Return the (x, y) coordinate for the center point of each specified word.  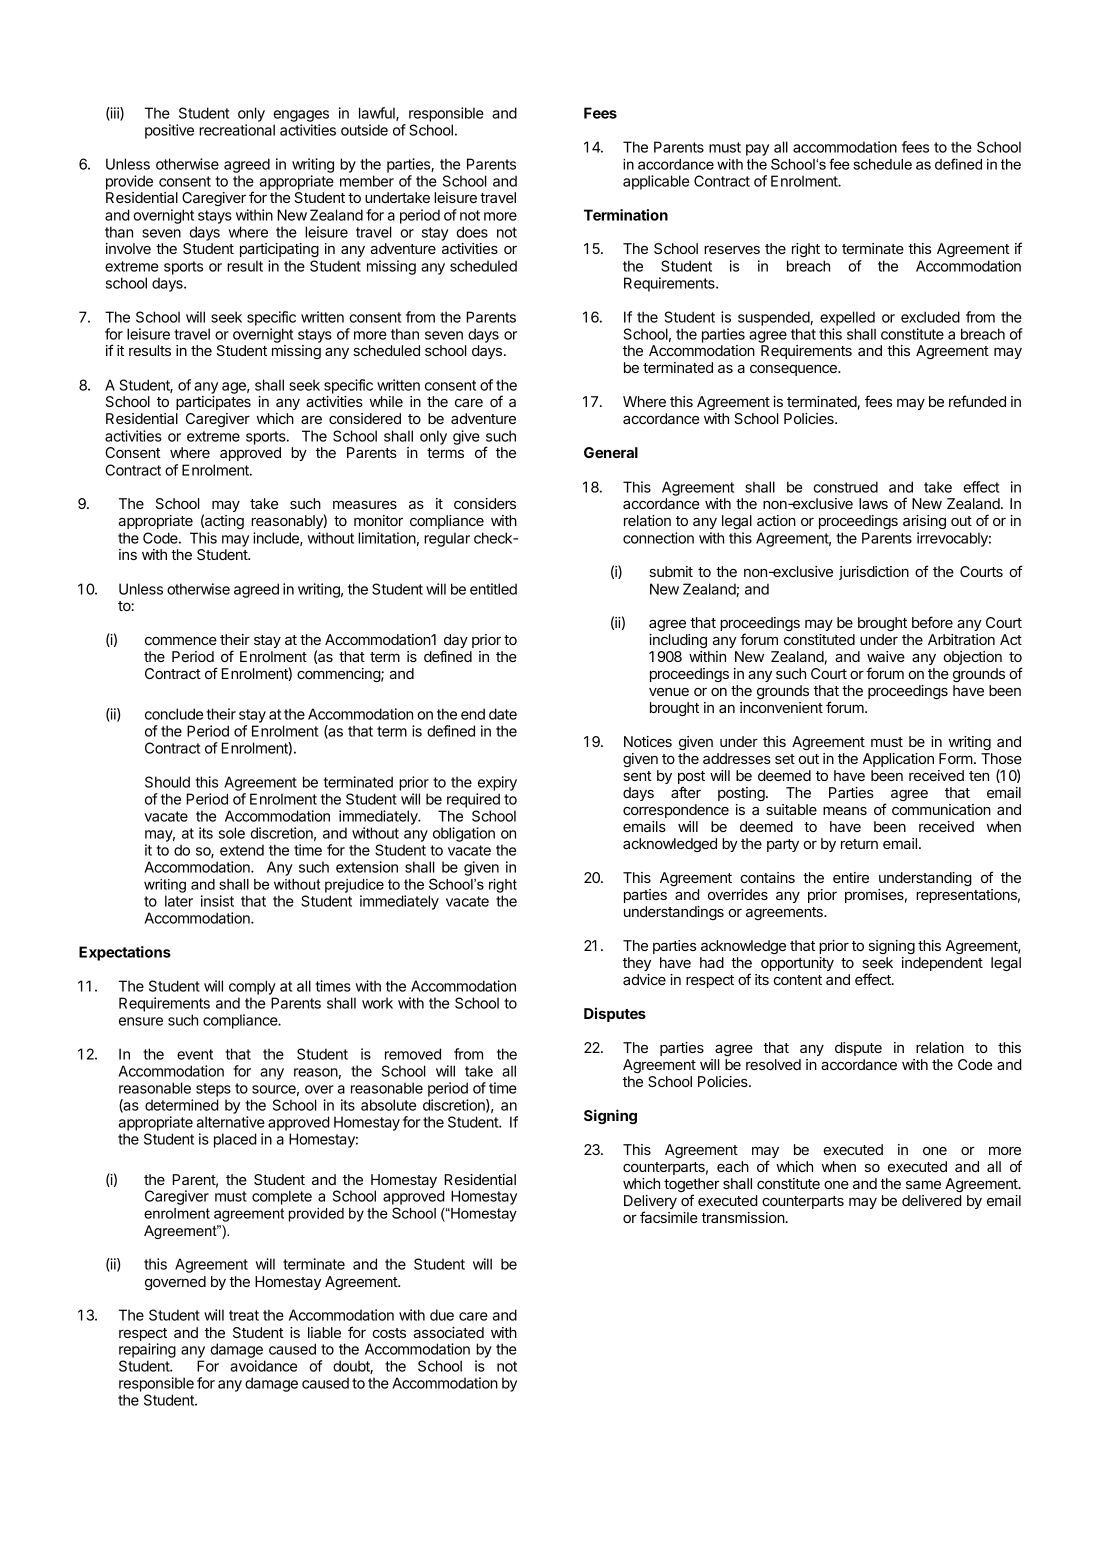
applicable (656, 182)
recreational (237, 130)
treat (244, 1315)
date (503, 714)
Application (898, 760)
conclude (174, 714)
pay (757, 150)
